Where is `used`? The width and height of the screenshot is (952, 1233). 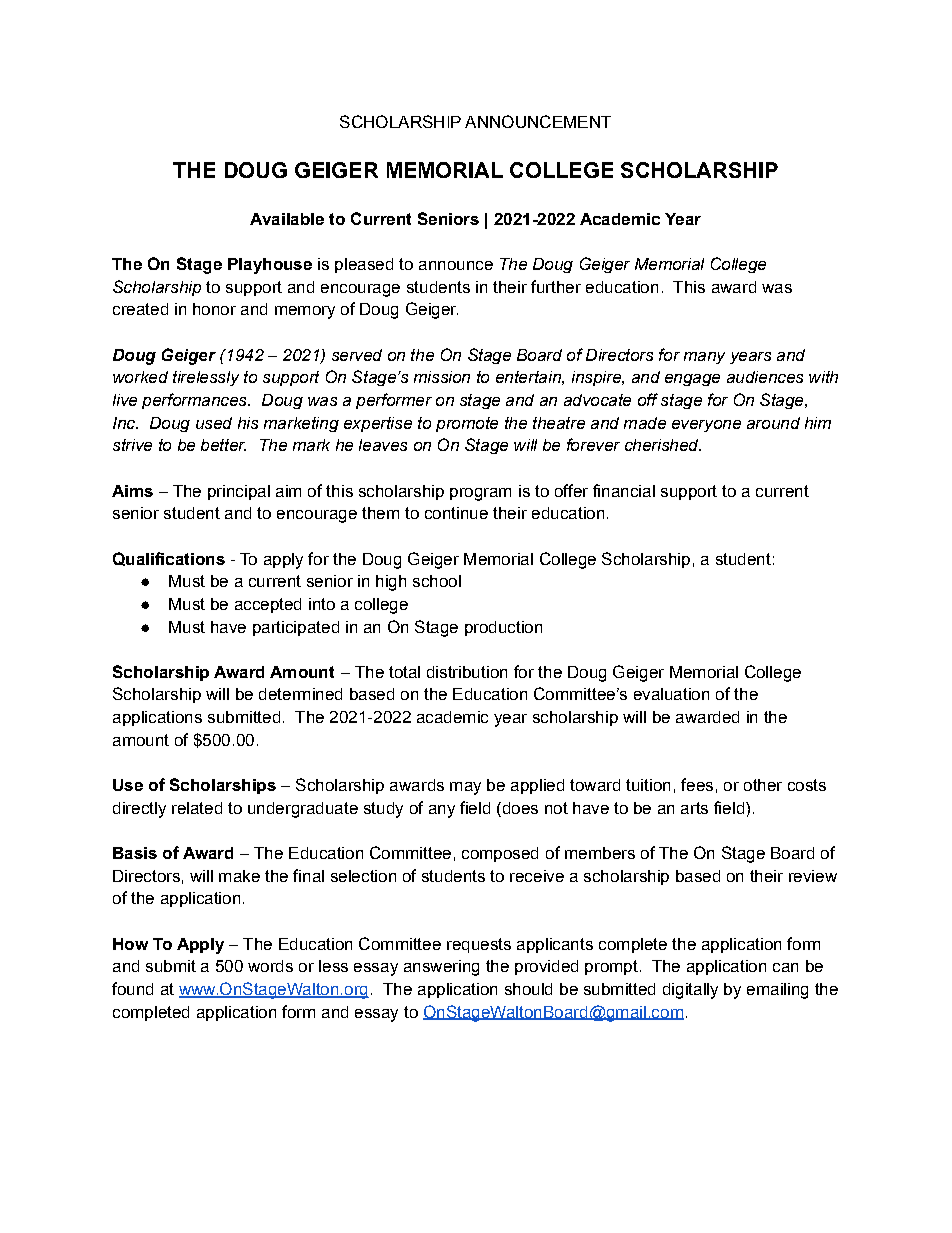 used is located at coordinates (214, 423).
